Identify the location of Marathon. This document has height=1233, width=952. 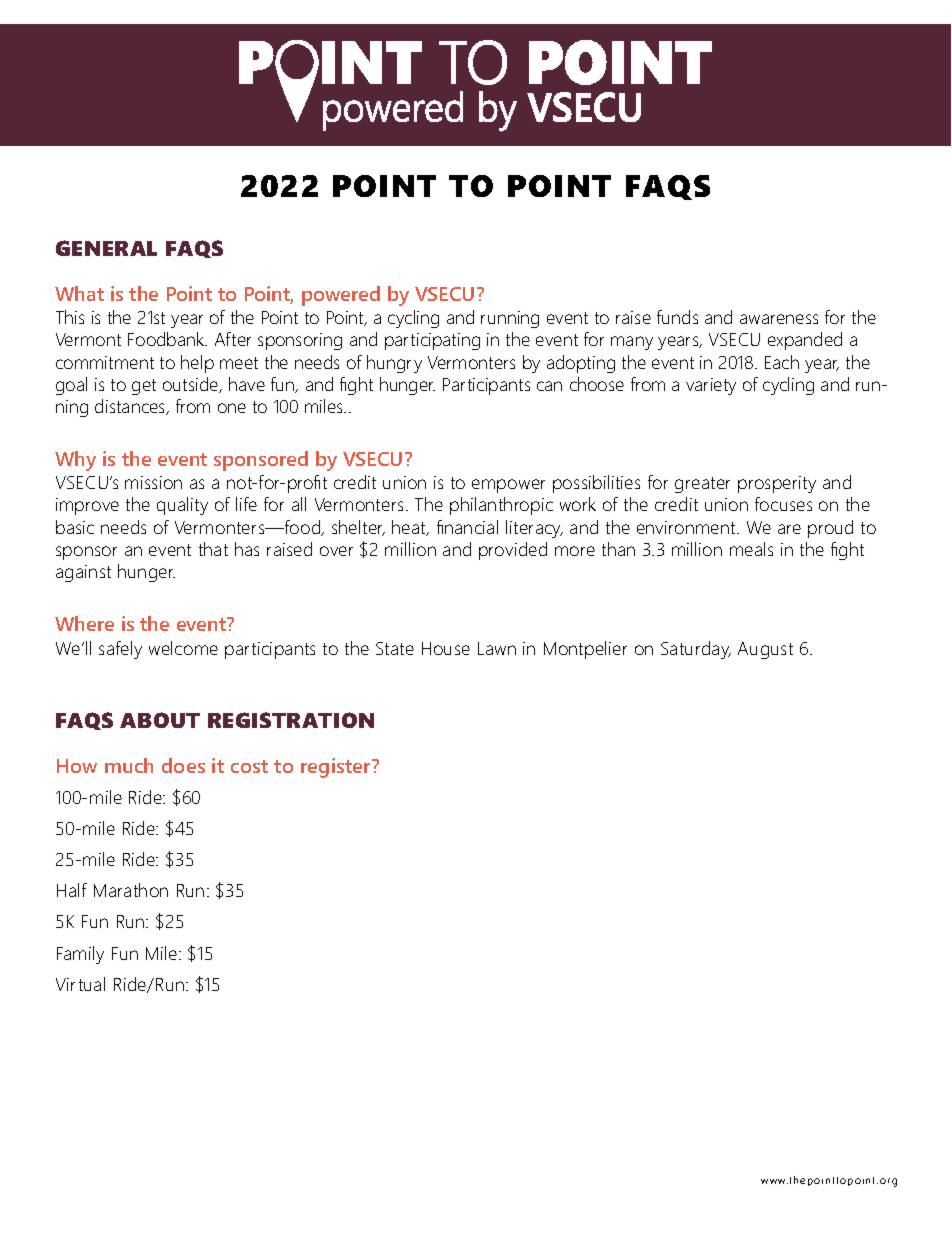
(131, 890).
